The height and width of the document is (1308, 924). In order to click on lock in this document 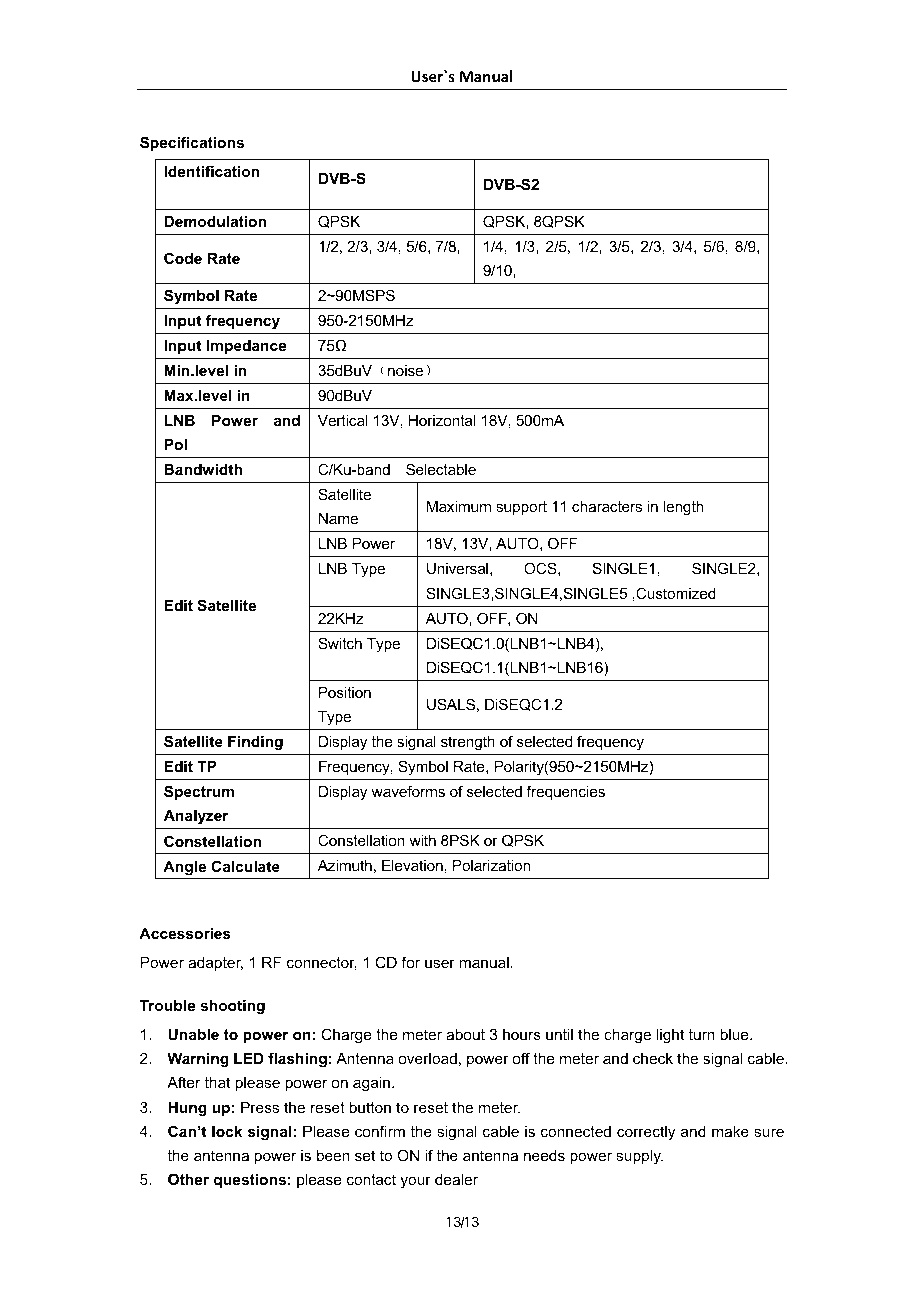, I will do `click(227, 1131)`.
